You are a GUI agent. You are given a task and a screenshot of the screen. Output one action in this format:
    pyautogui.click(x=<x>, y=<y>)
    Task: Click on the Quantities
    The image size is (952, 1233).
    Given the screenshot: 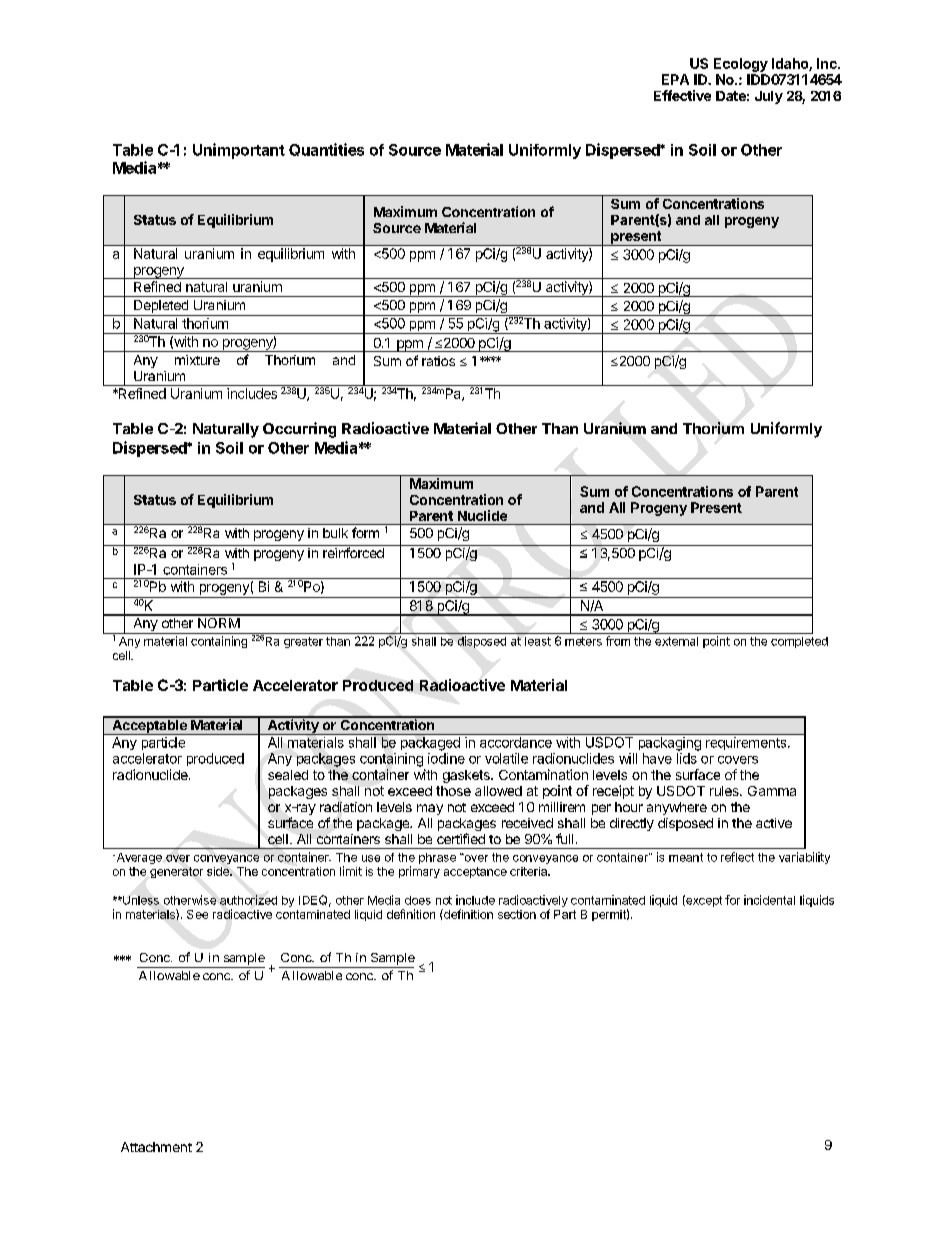 What is the action you would take?
    pyautogui.click(x=326, y=149)
